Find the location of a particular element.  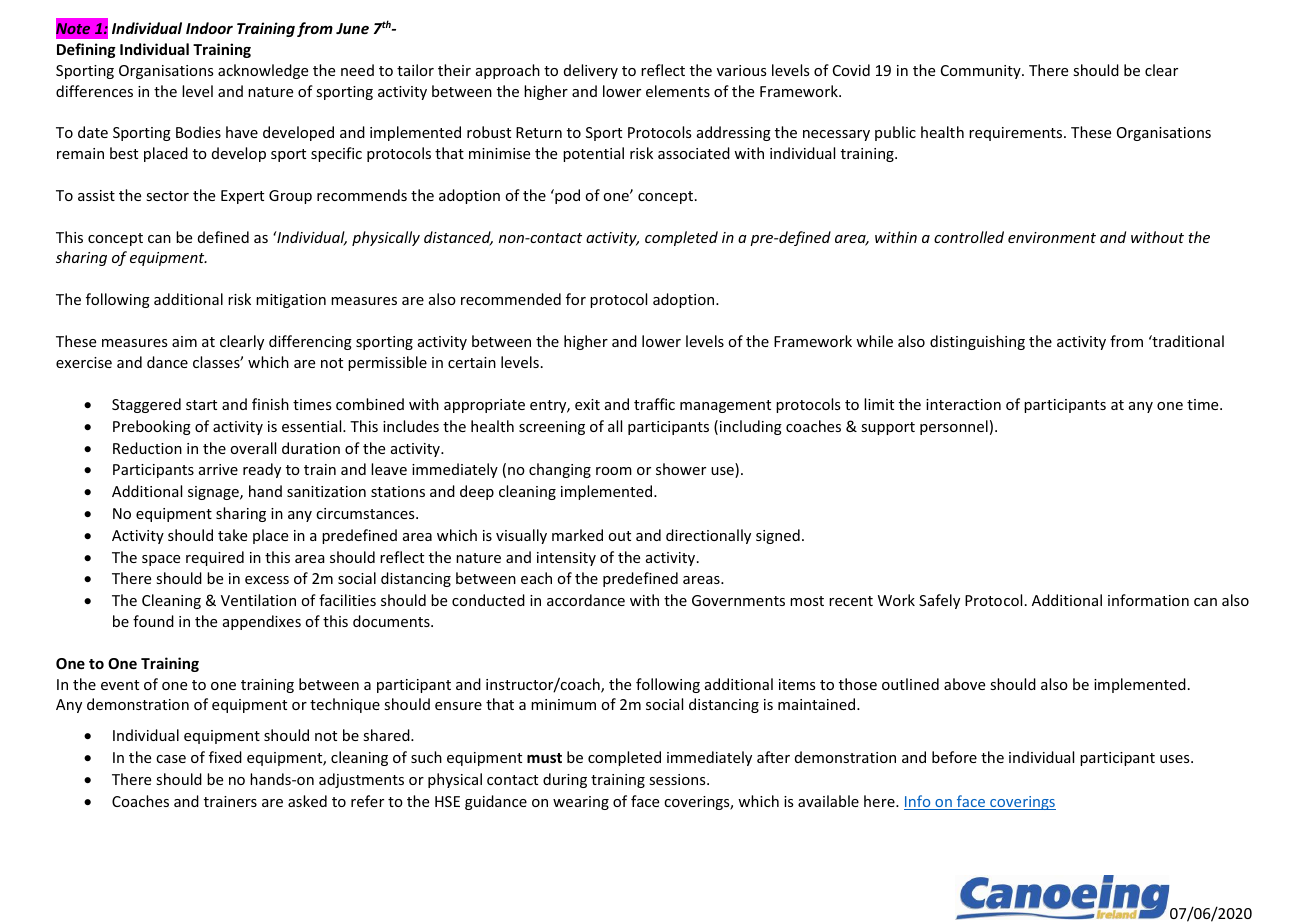

before is located at coordinates (954, 757).
